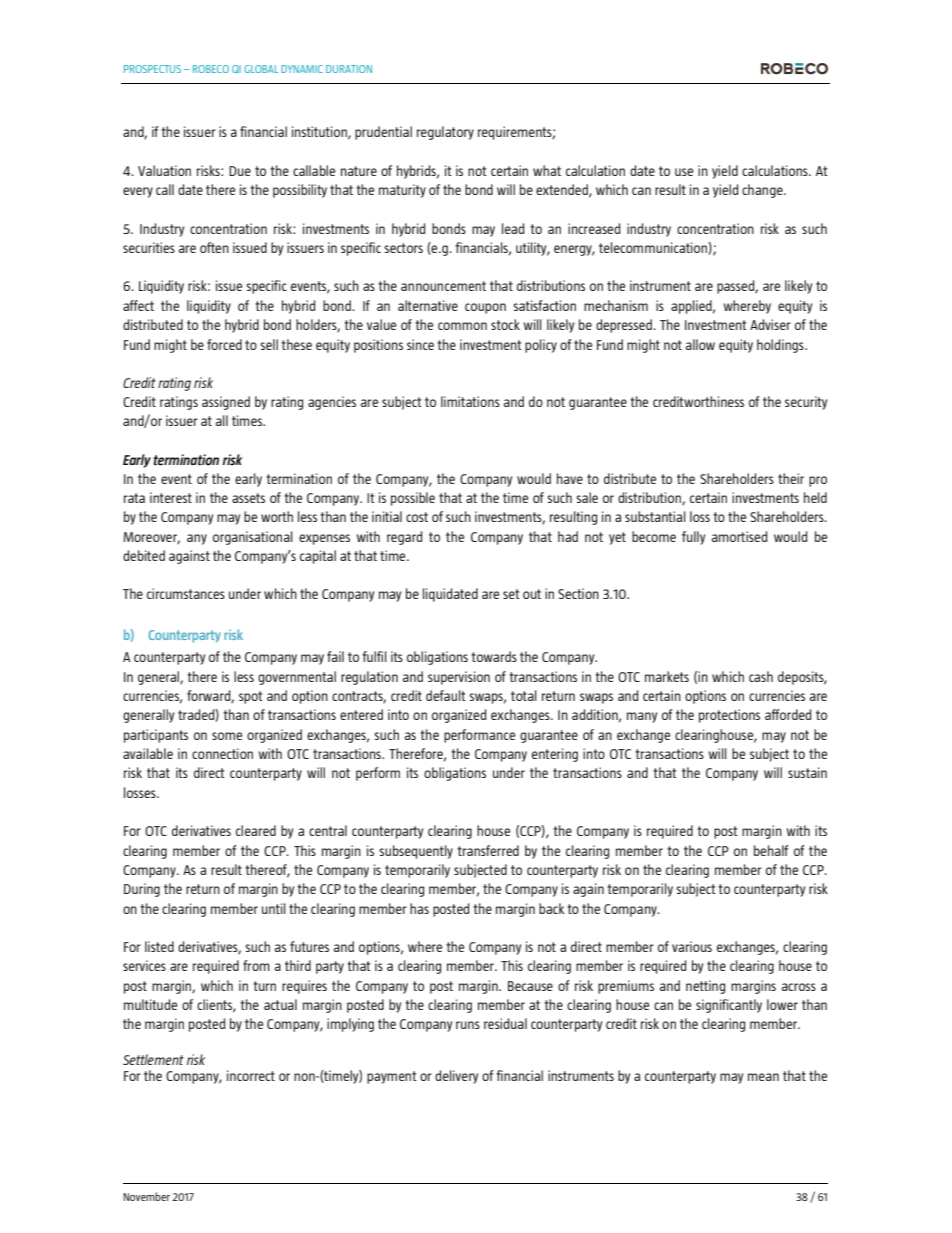 This page has height=1233, width=952. Describe the element at coordinates (494, 656) in the page. I see `towards` at that location.
